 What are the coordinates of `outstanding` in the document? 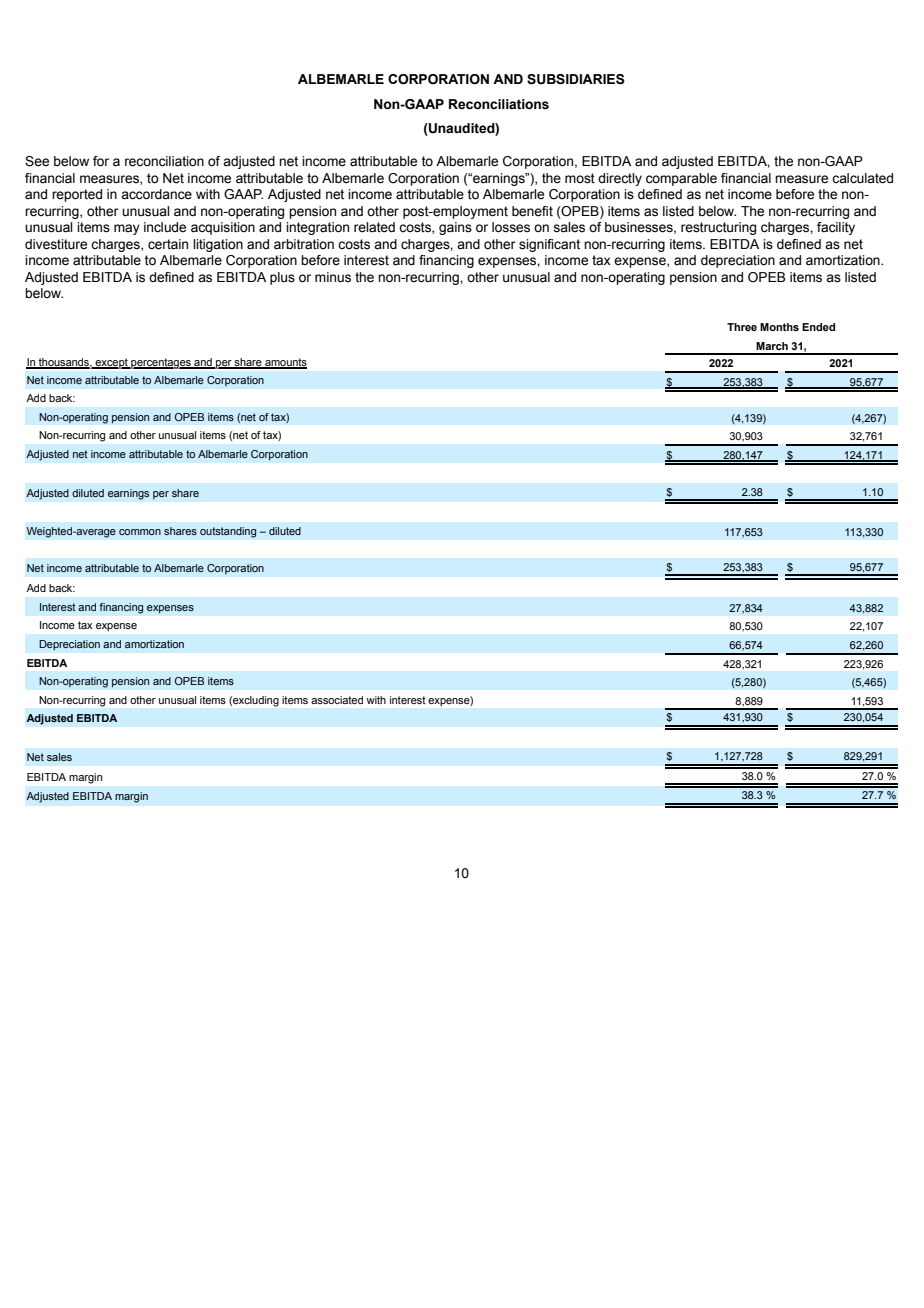 It's located at (228, 532).
